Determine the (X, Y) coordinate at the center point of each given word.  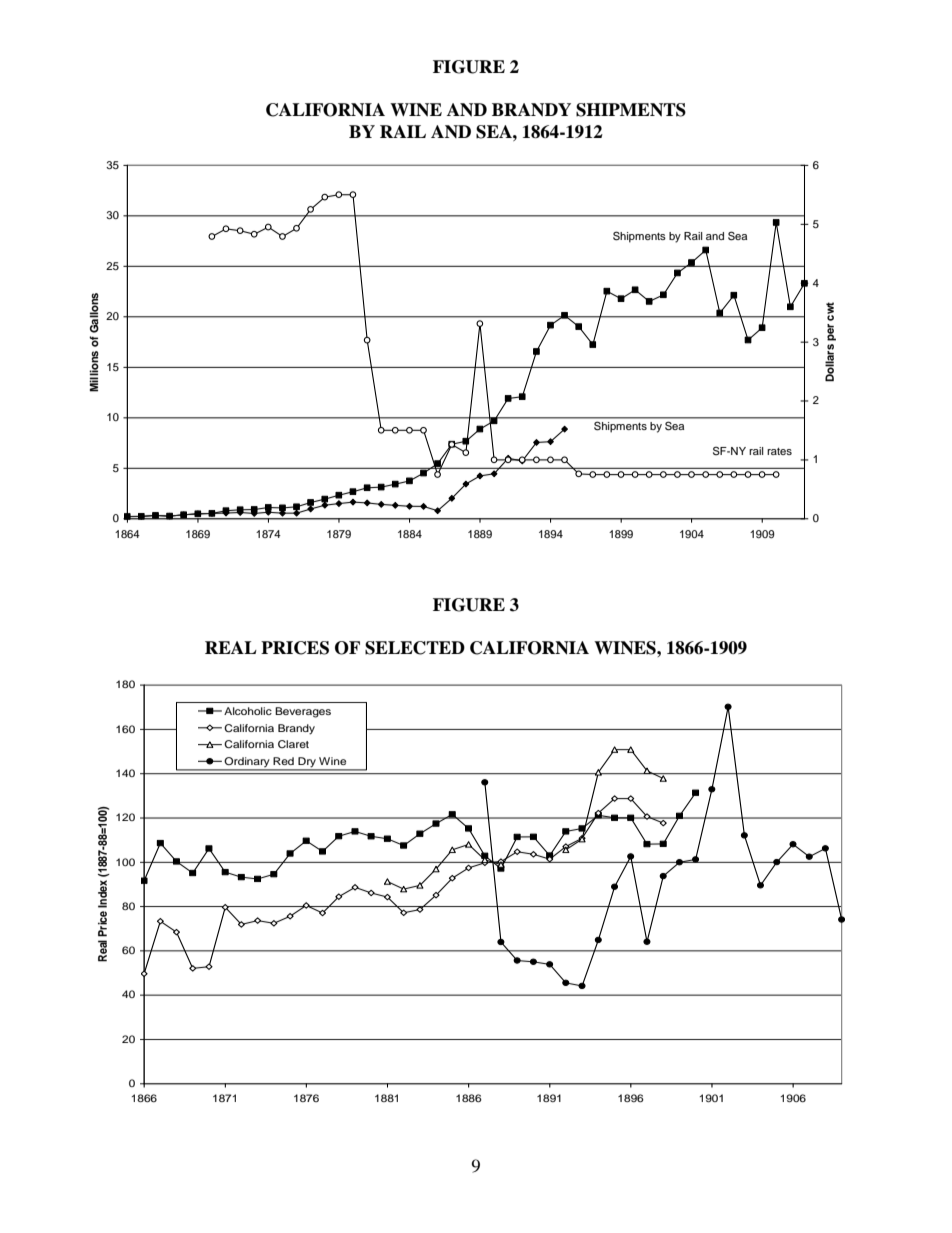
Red (283, 761)
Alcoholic (248, 711)
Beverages (303, 712)
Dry (307, 763)
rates (779, 451)
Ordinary (247, 763)
